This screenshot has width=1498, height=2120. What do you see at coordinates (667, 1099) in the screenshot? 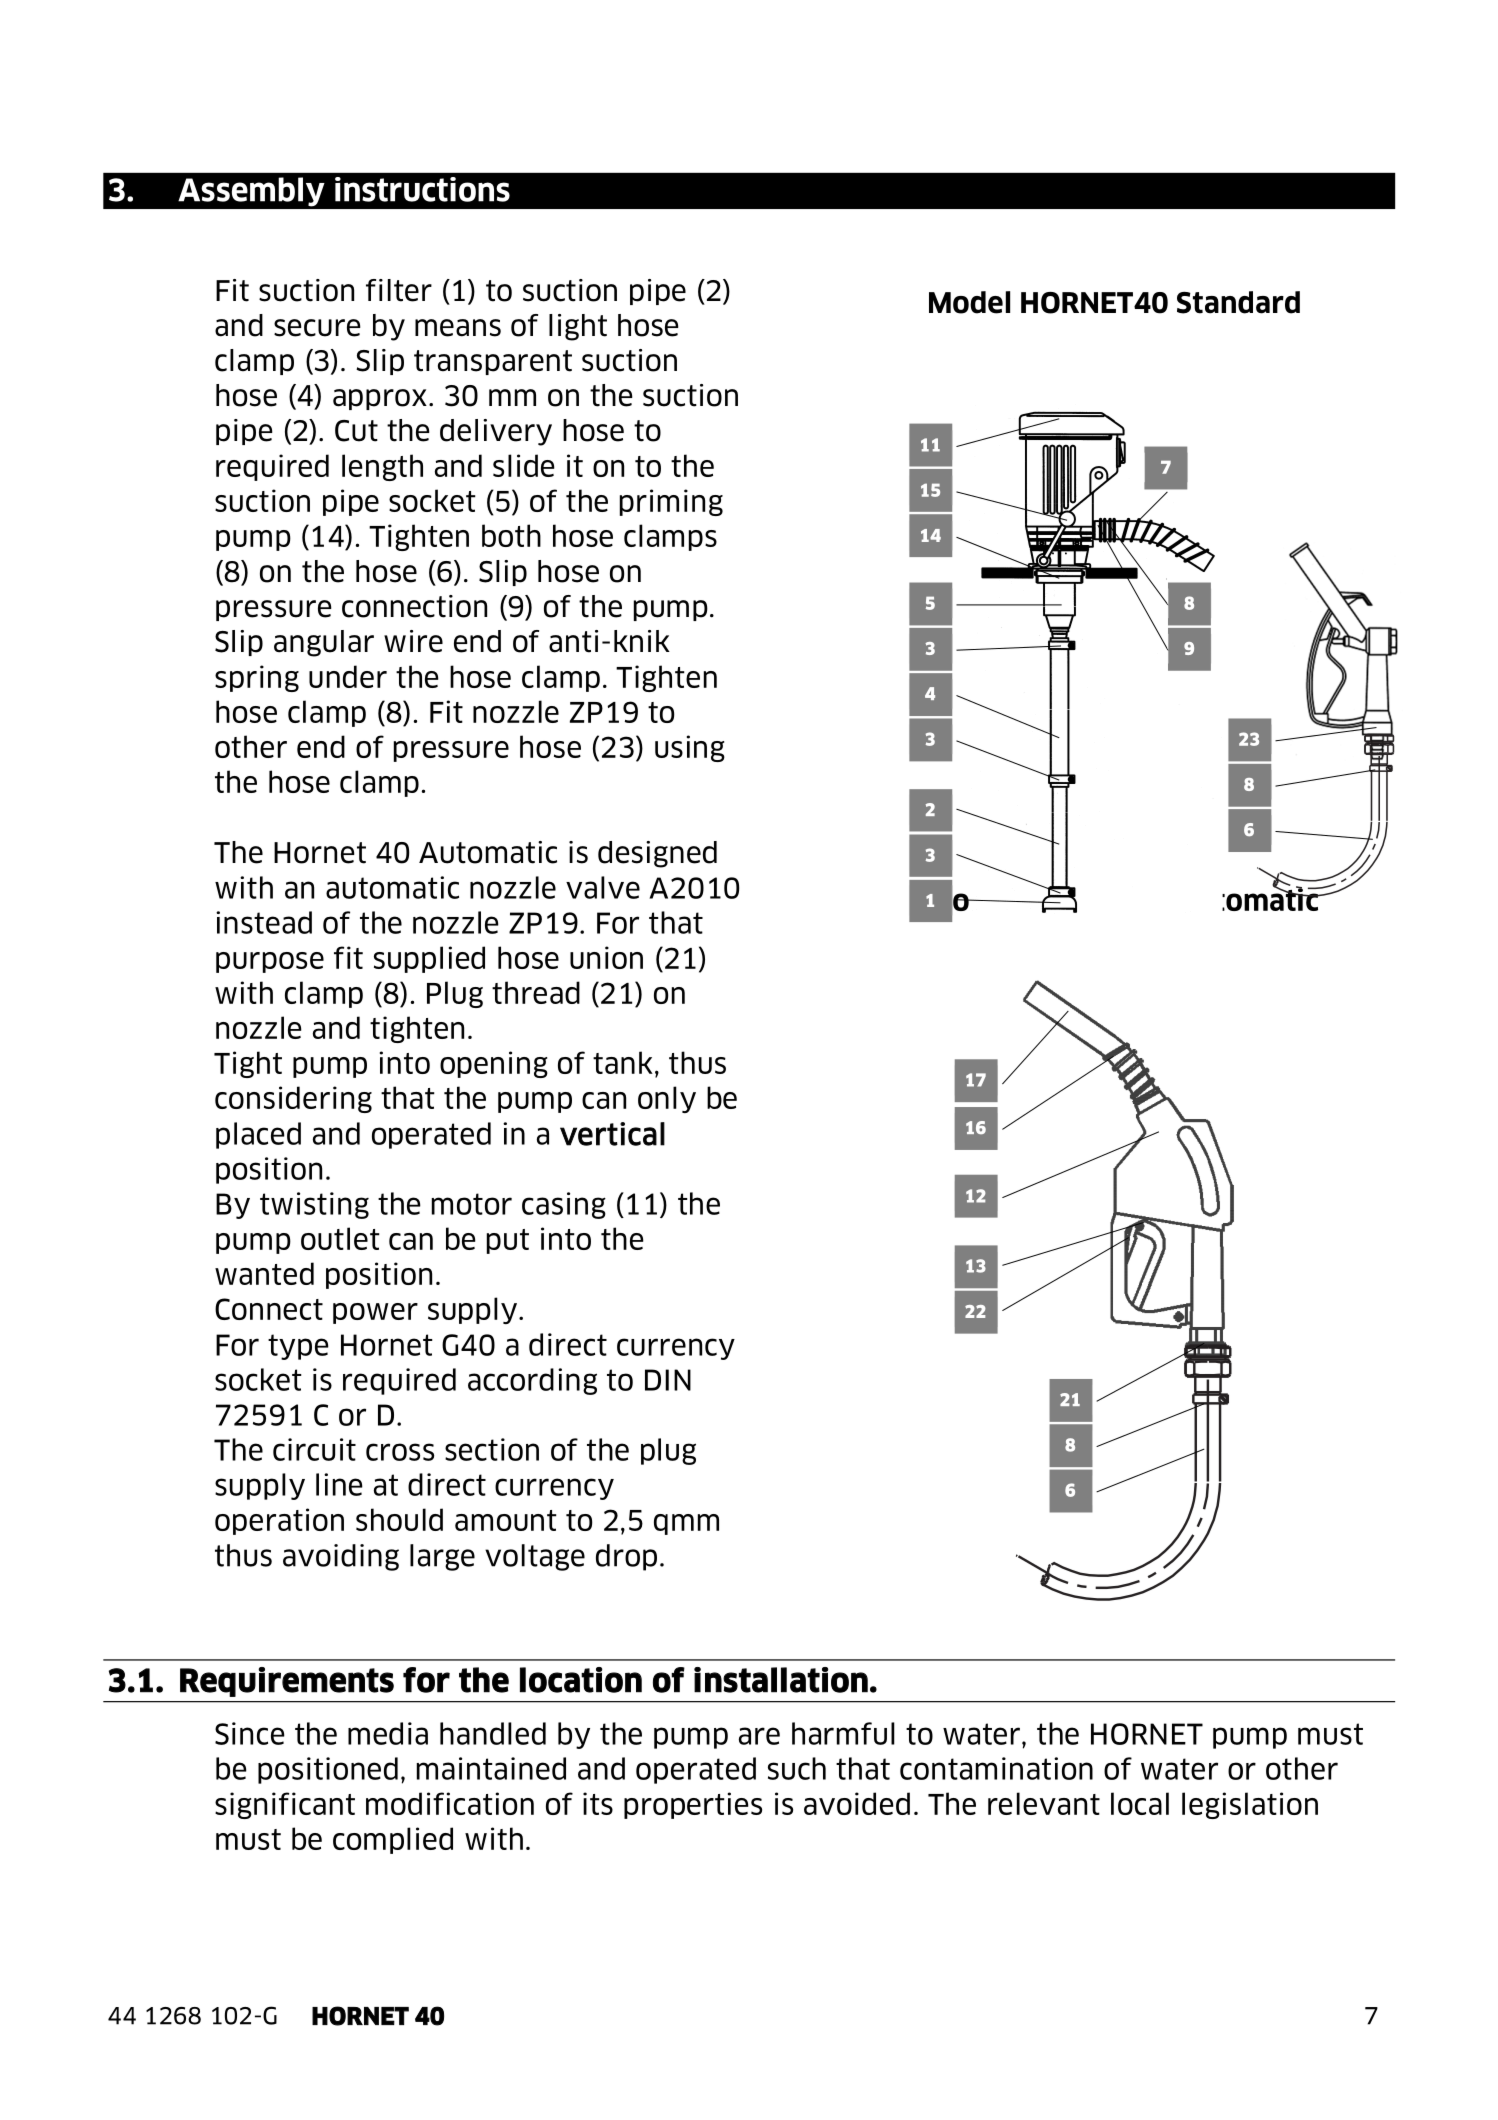
I see `only` at bounding box center [667, 1099].
